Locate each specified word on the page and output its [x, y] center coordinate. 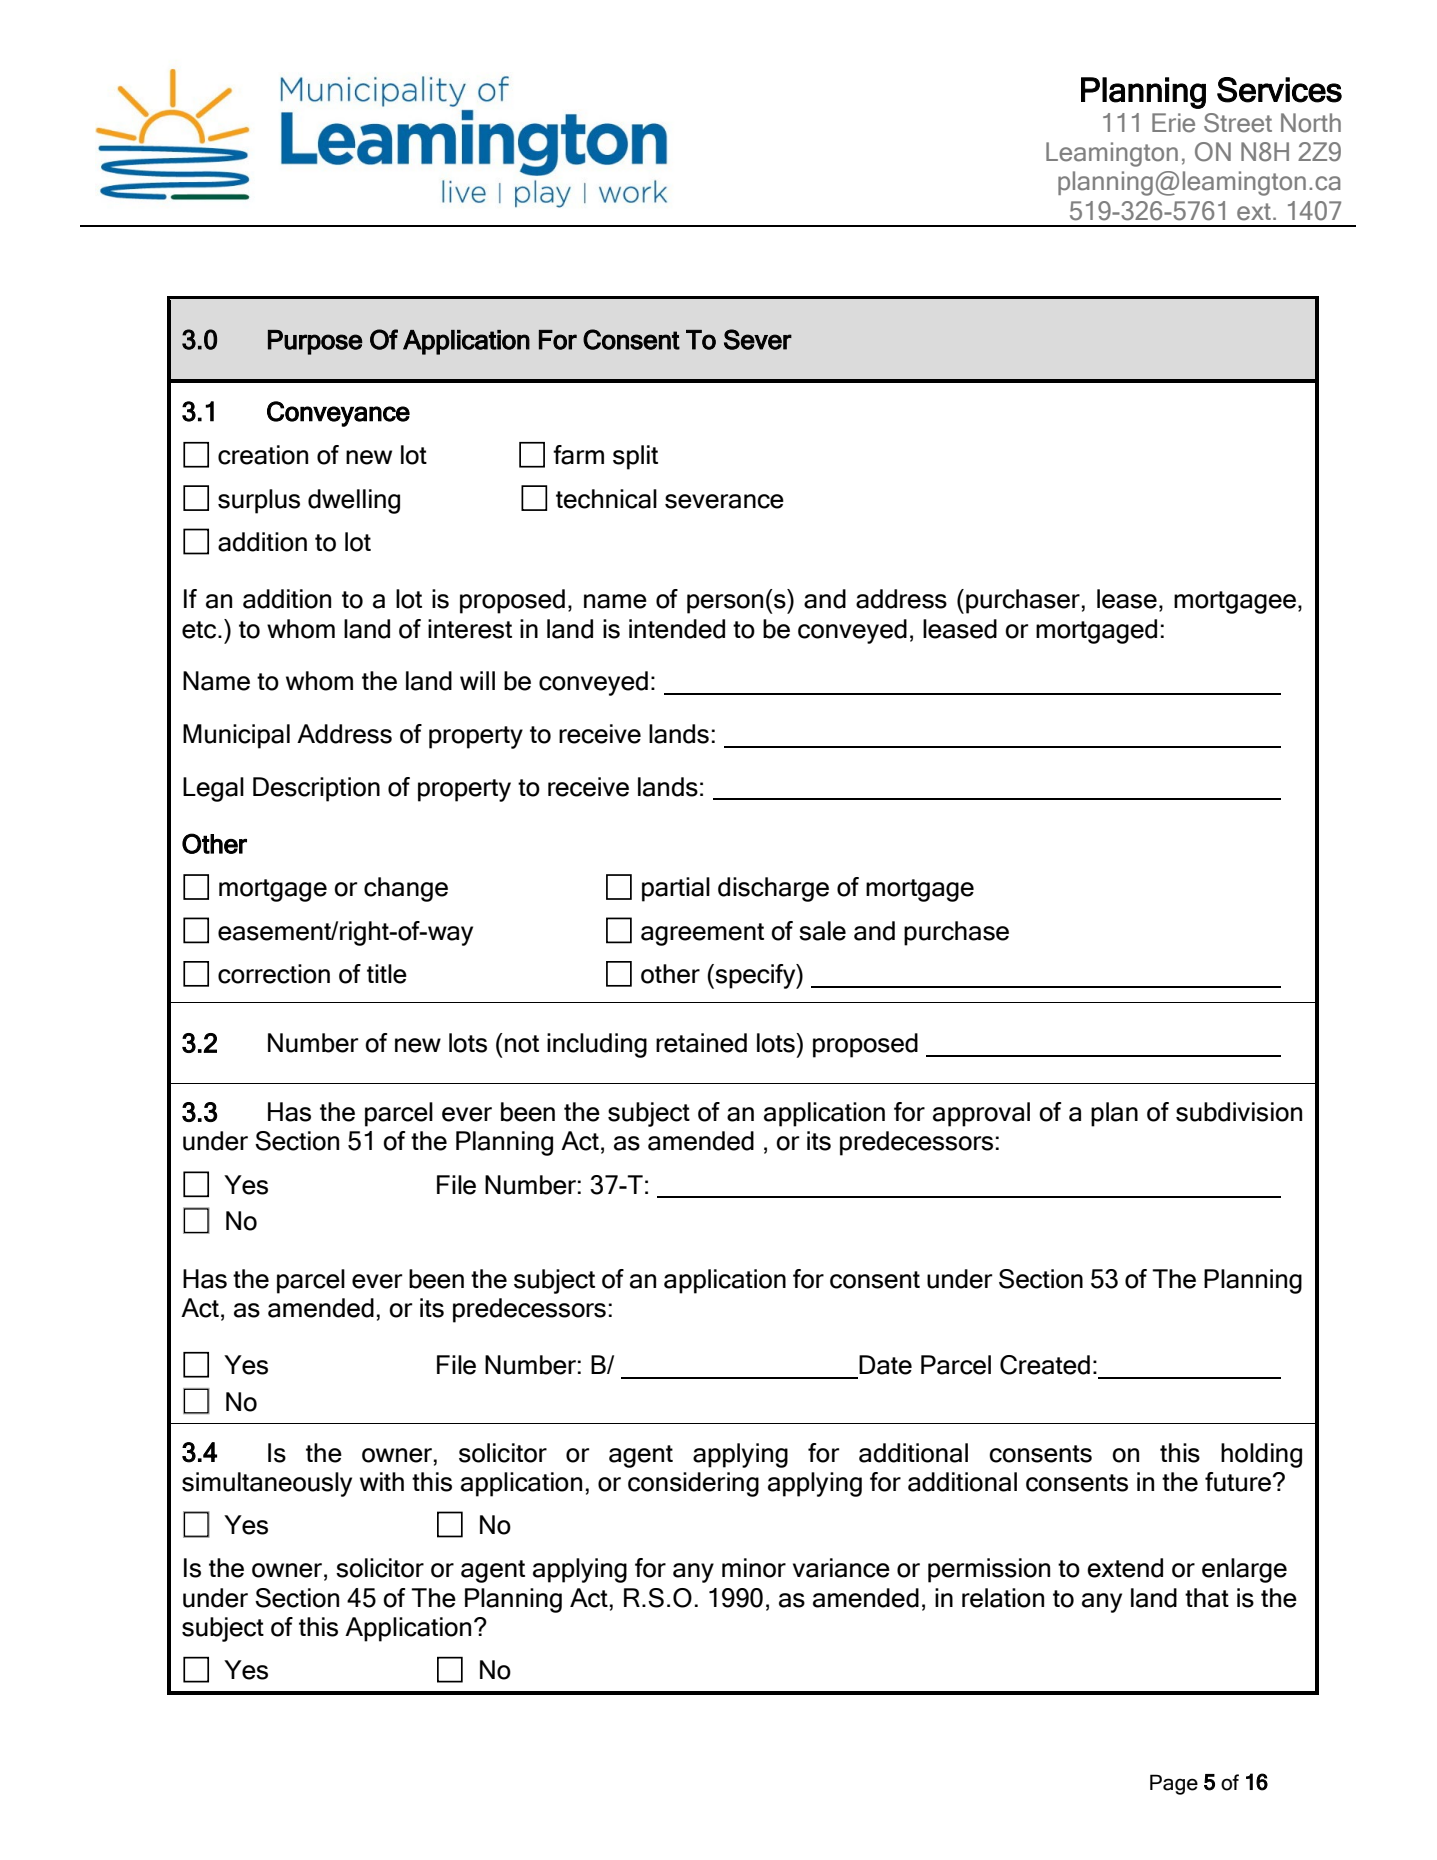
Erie [1173, 123]
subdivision [1239, 1112]
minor [754, 1568]
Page [1174, 1784]
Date [885, 1365]
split [635, 457]
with [382, 1481]
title [387, 974]
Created [1045, 1365]
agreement [702, 934]
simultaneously [267, 1484]
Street [1238, 123]
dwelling [354, 501]
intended [677, 629]
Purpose [315, 342]
